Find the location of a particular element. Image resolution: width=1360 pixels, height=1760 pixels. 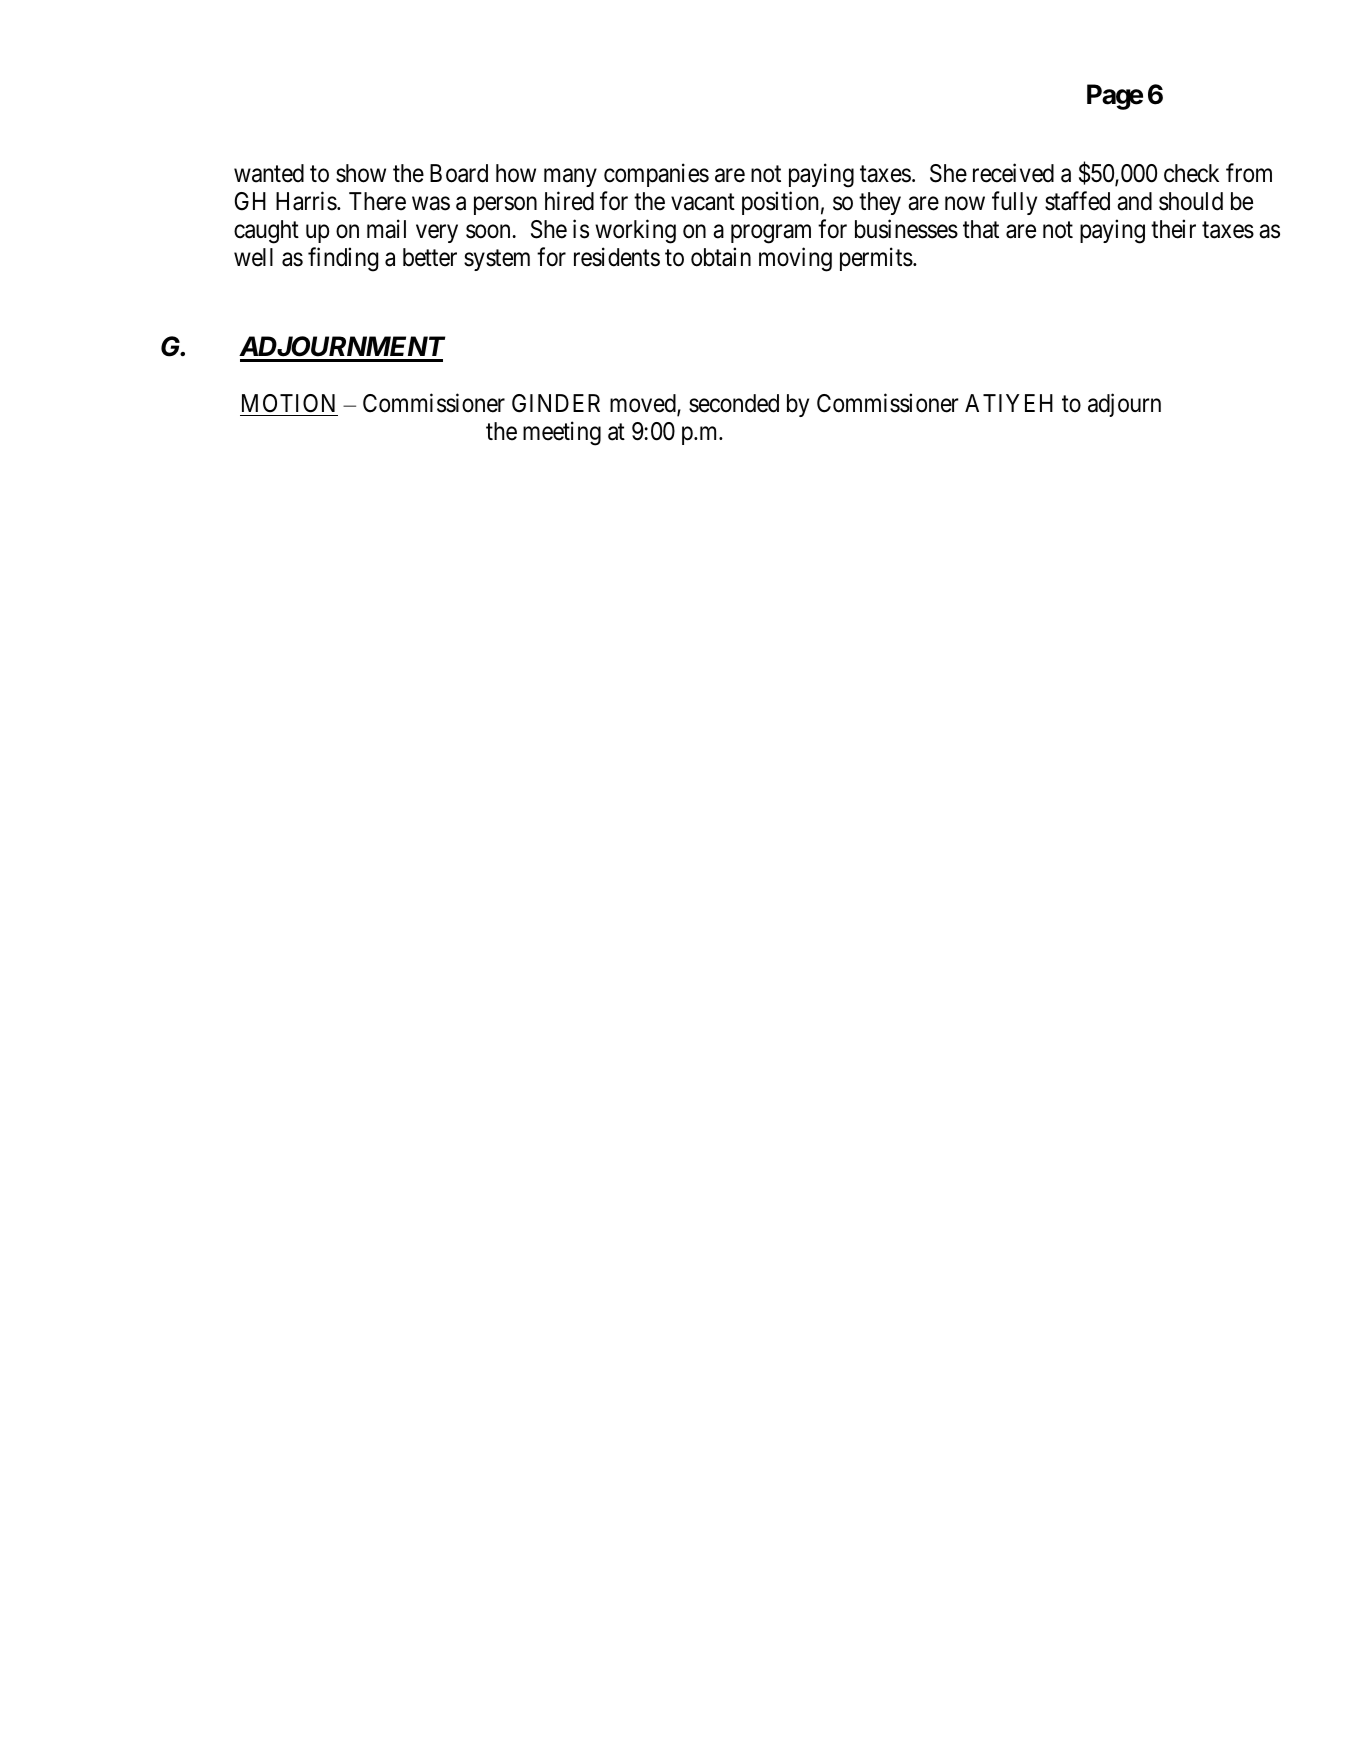

moved is located at coordinates (644, 404).
